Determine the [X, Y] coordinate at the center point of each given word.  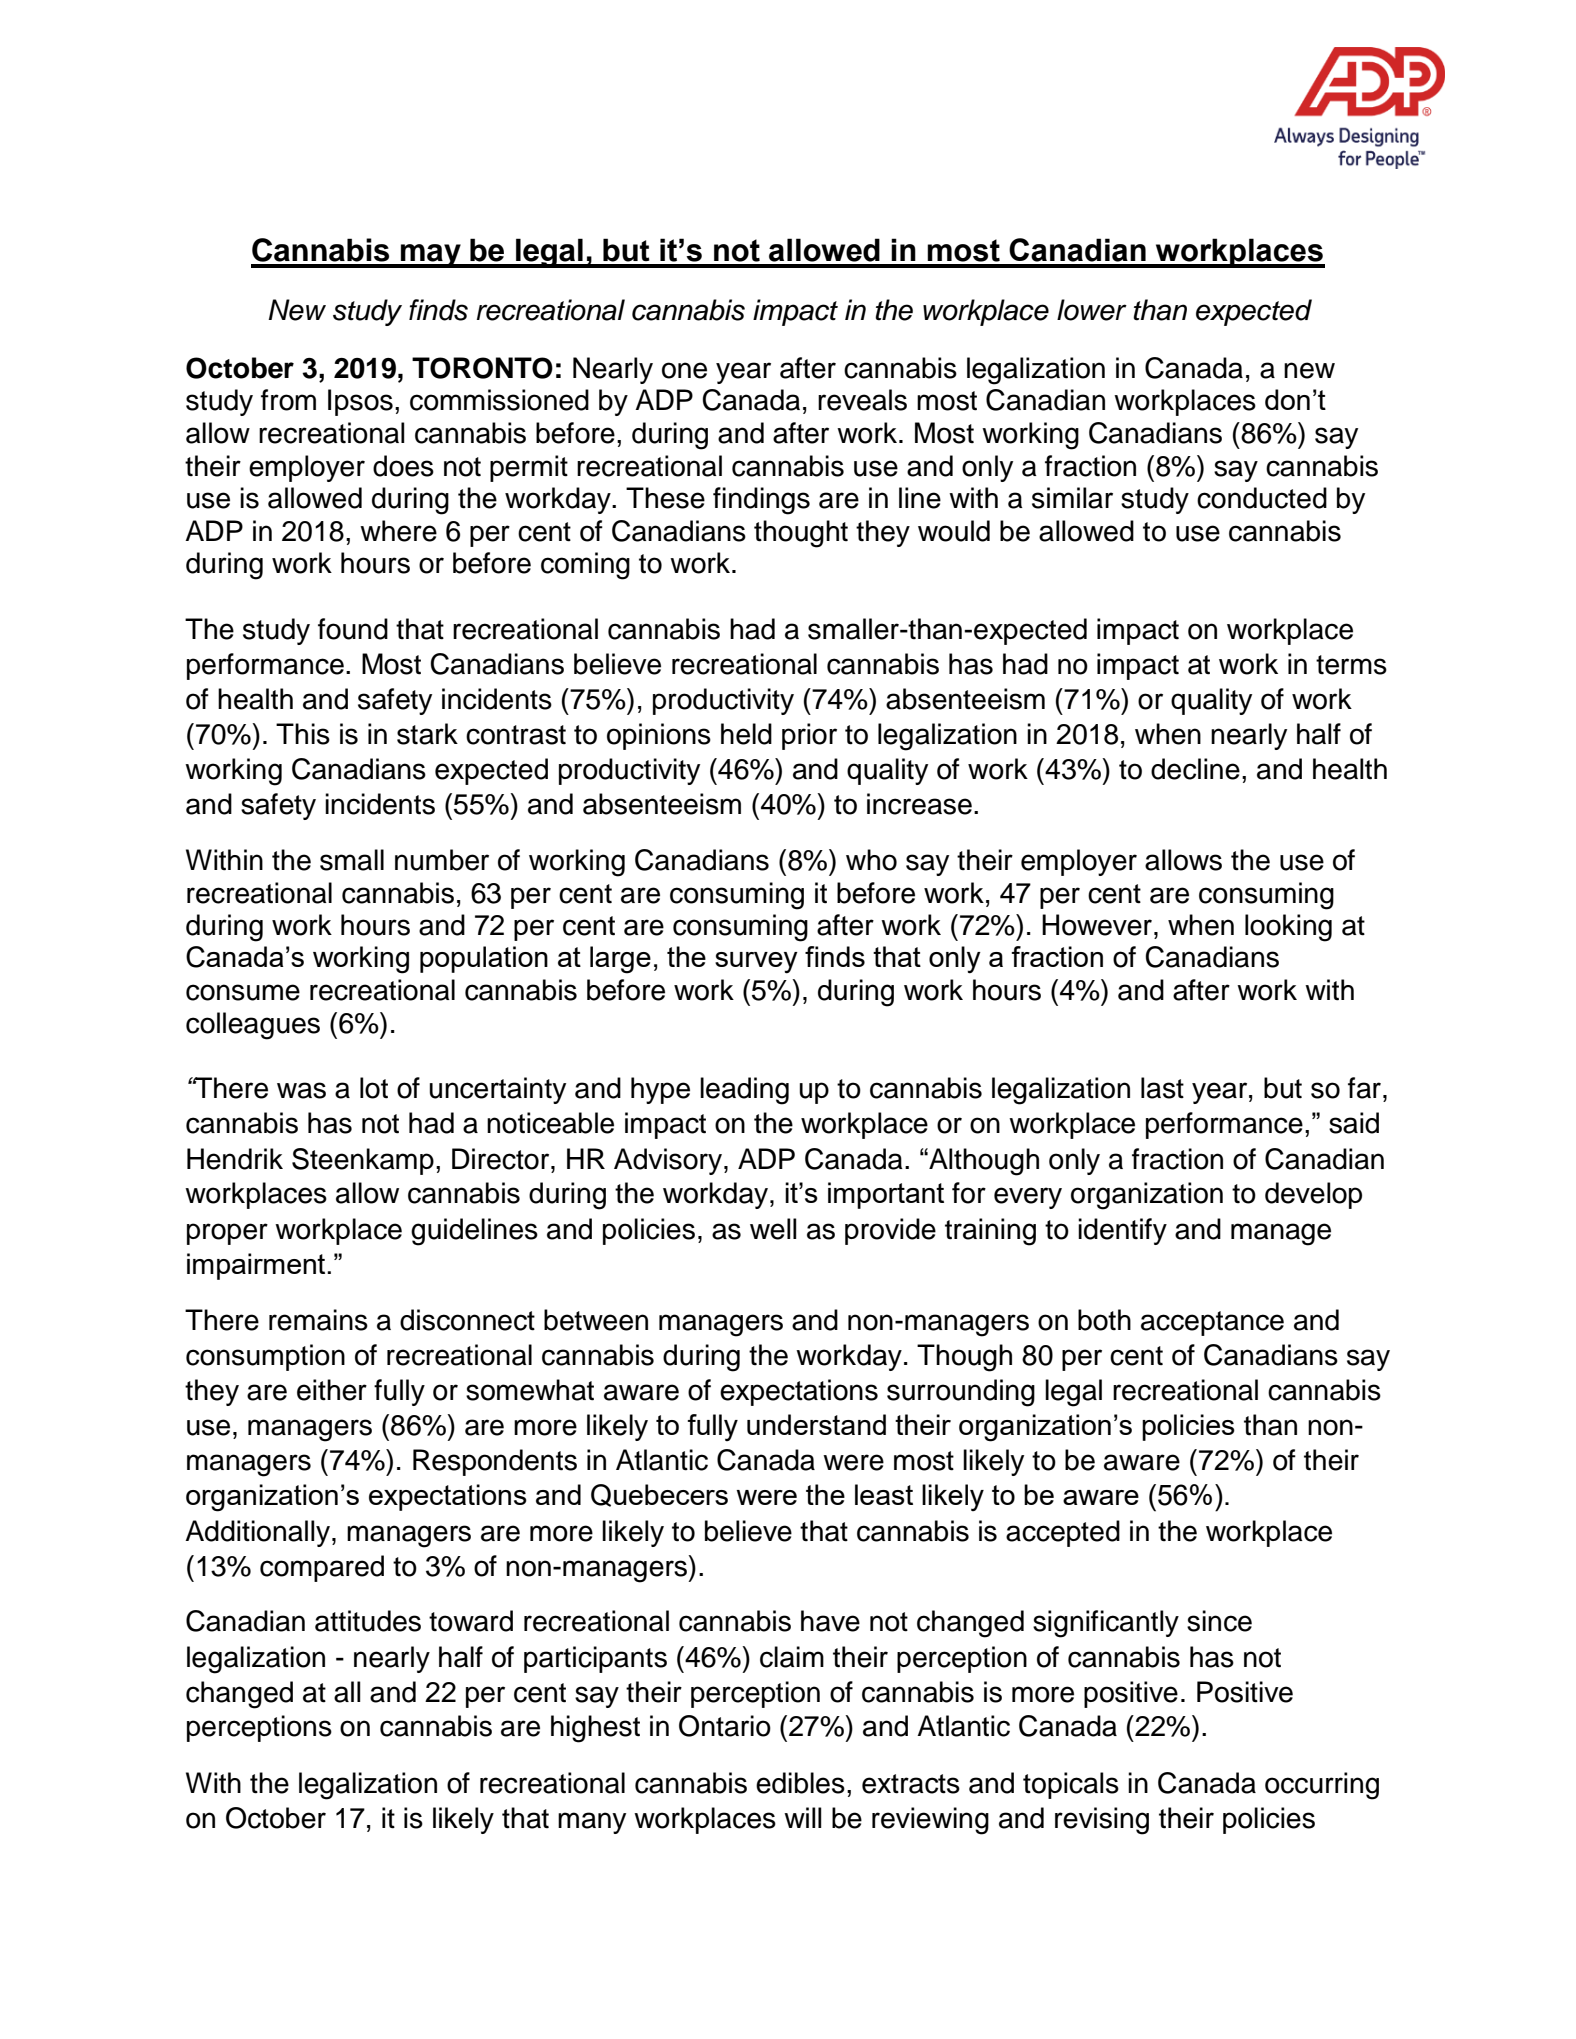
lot [374, 1088]
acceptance [1212, 1323]
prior [809, 736]
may [431, 256]
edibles [800, 1783]
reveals [862, 400]
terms [1351, 665]
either [332, 1390]
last [1162, 1088]
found [353, 629]
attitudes [368, 1621]
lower [1092, 310]
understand [816, 1424]
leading [744, 1091]
